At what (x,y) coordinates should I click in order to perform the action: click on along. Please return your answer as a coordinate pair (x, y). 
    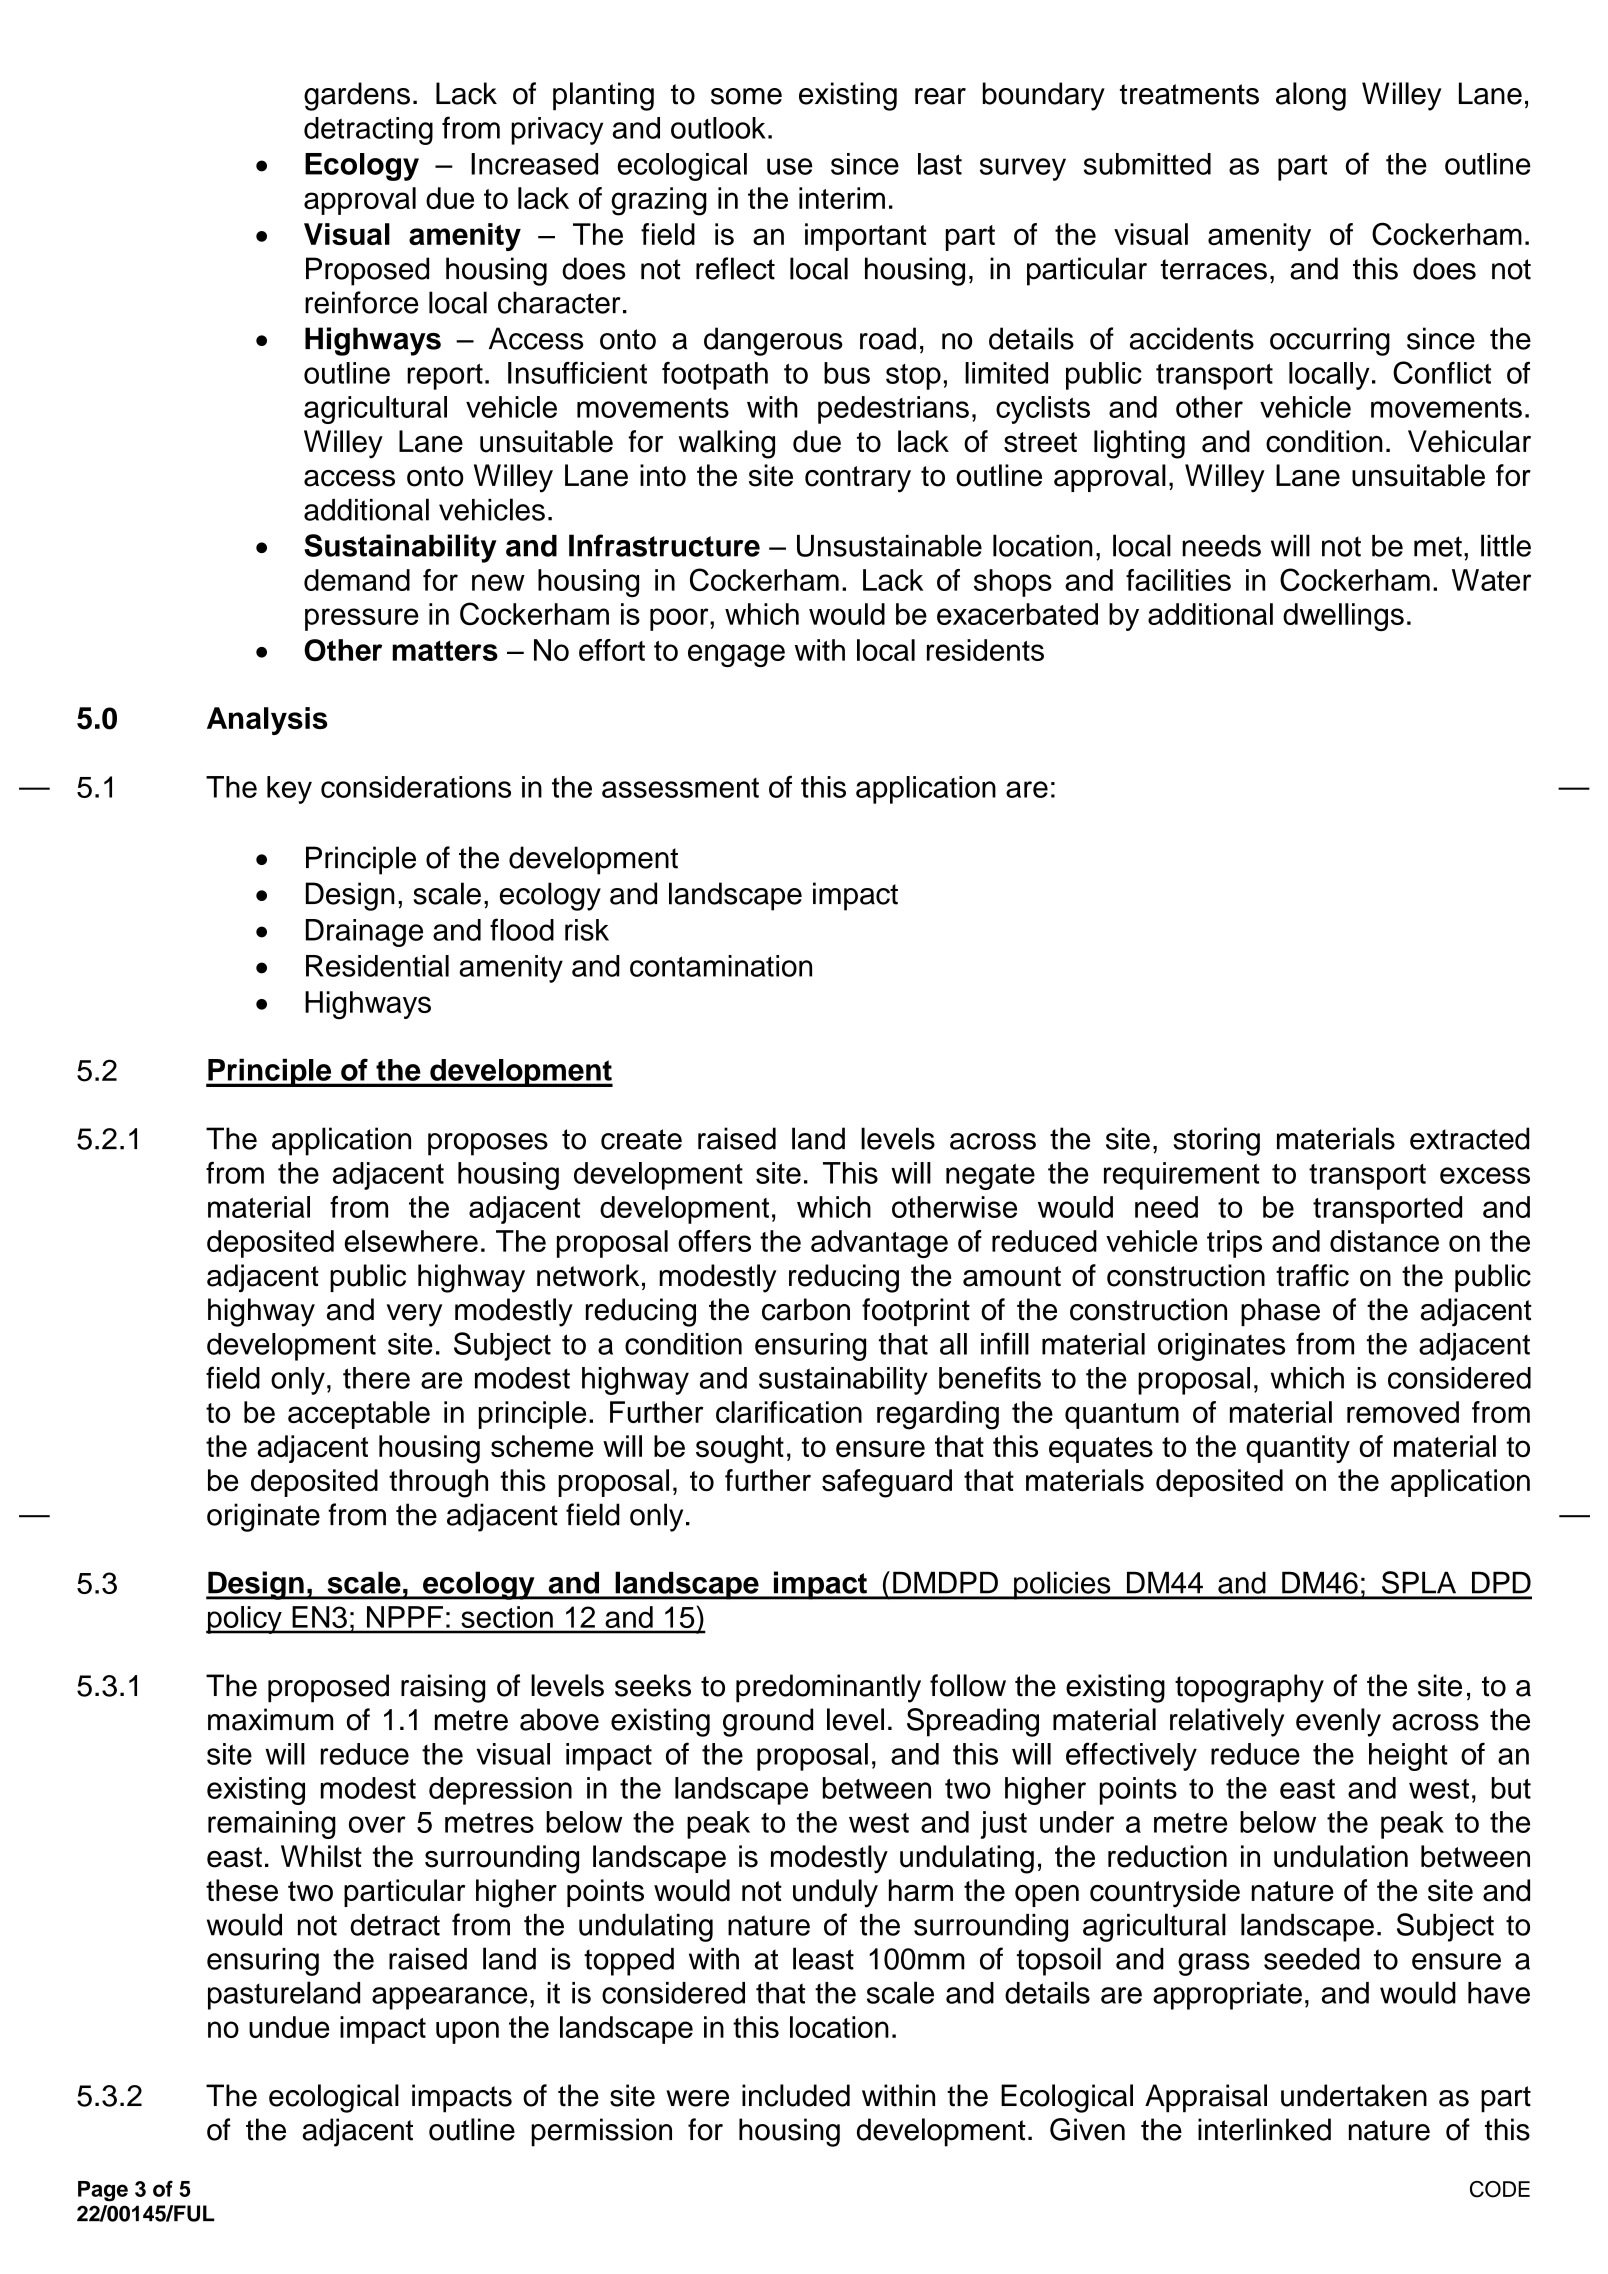
    Looking at the image, I should click on (1311, 96).
